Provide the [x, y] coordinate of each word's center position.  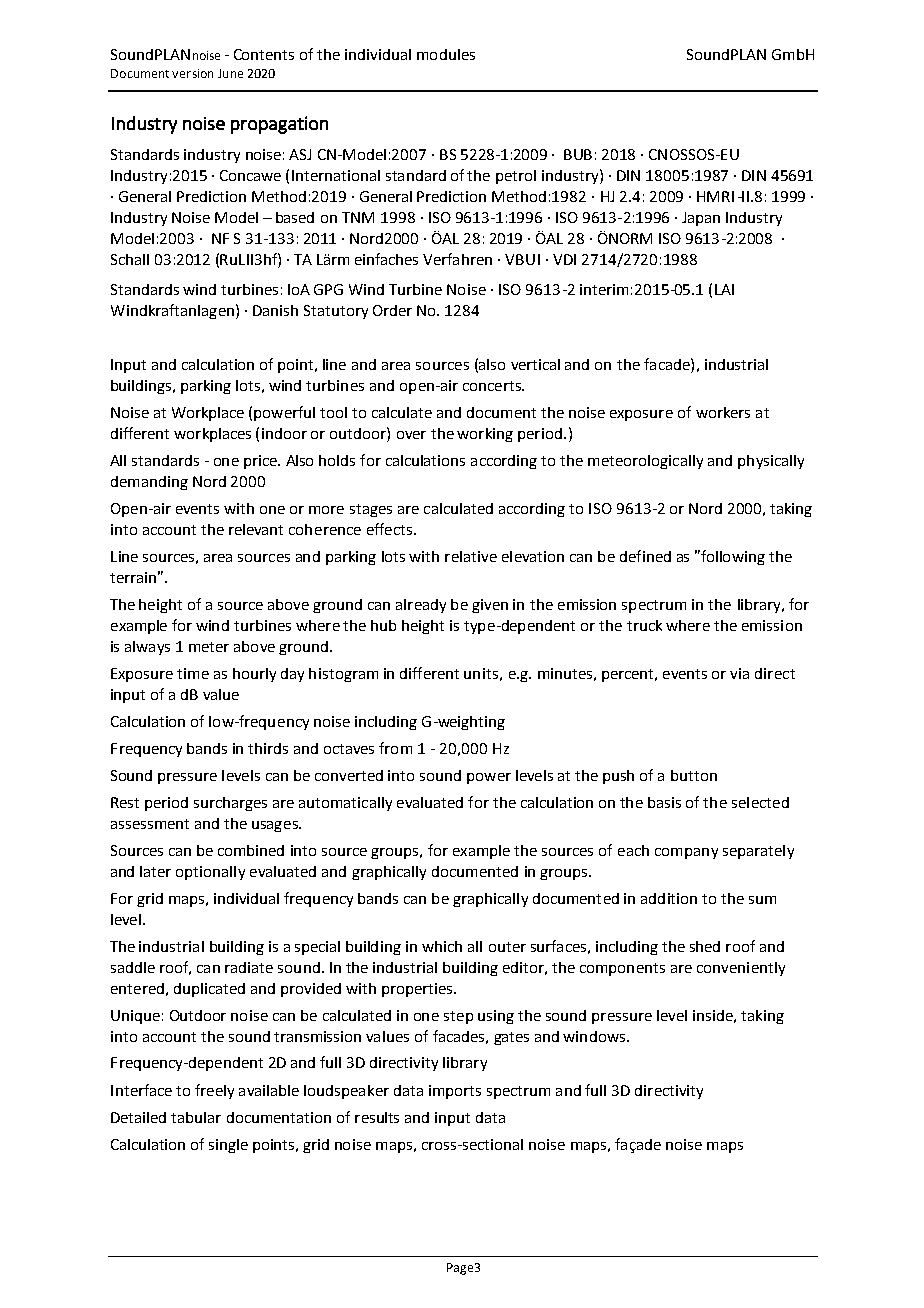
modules [446, 54]
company [686, 853]
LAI [724, 289]
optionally [210, 873]
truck [644, 625]
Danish [275, 310]
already [421, 606]
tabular [196, 1117]
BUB [578, 154]
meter [209, 647]
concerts [493, 386]
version [192, 73]
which [442, 946]
